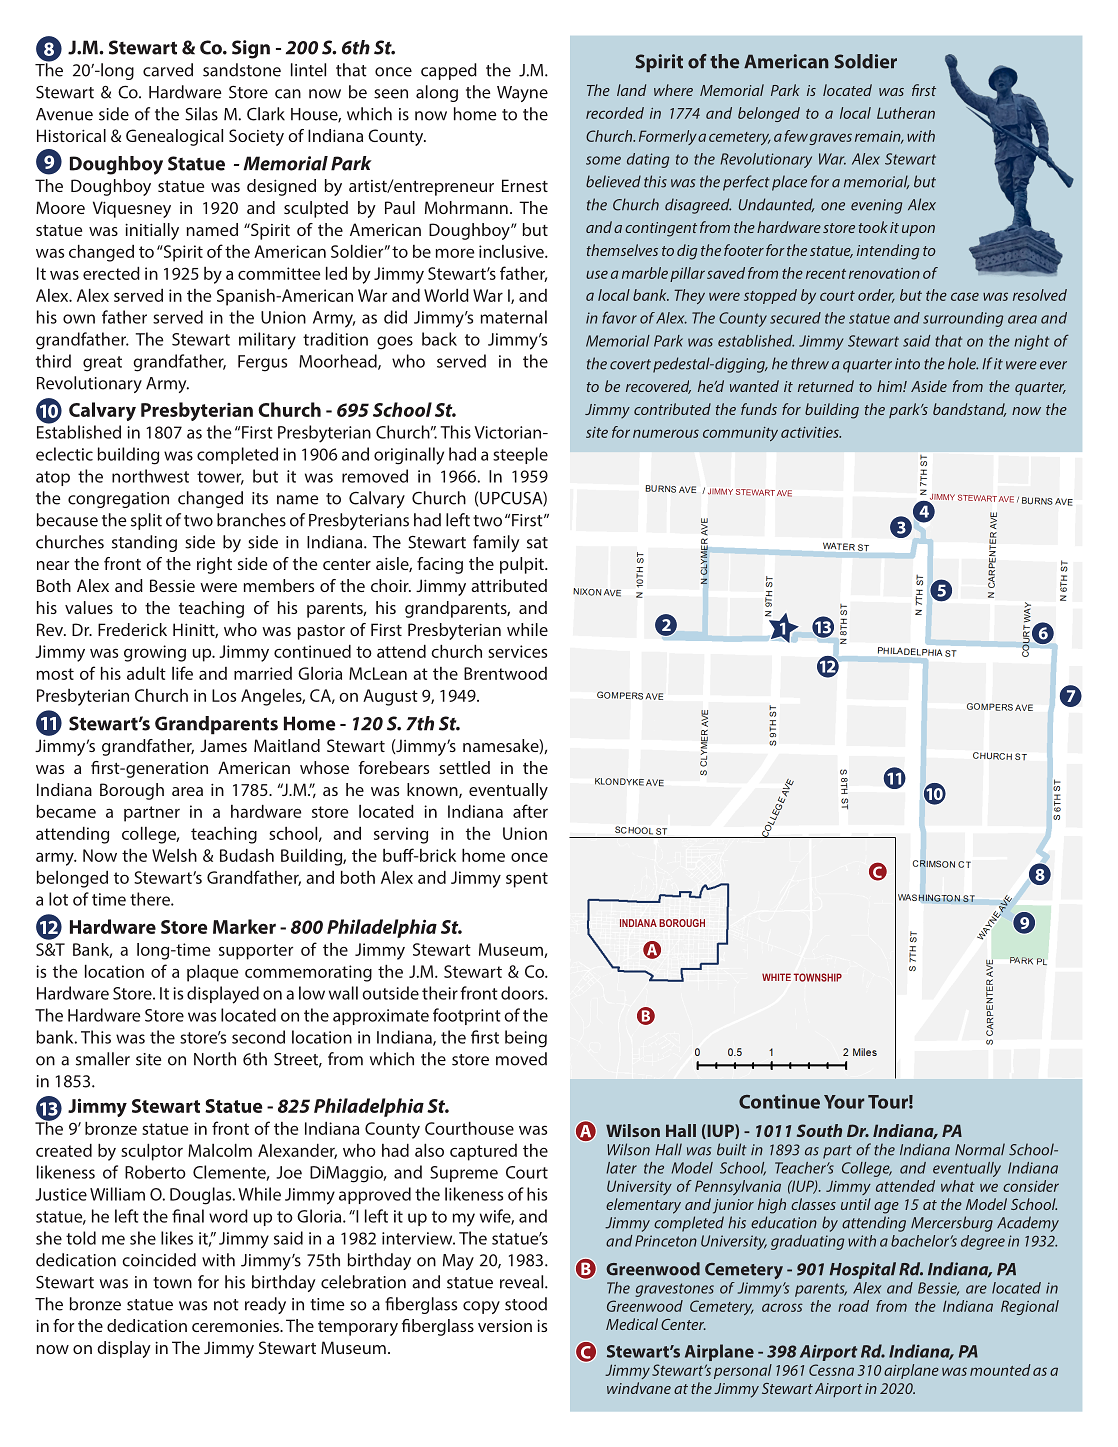  I want to click on Brentwood, so click(505, 673).
